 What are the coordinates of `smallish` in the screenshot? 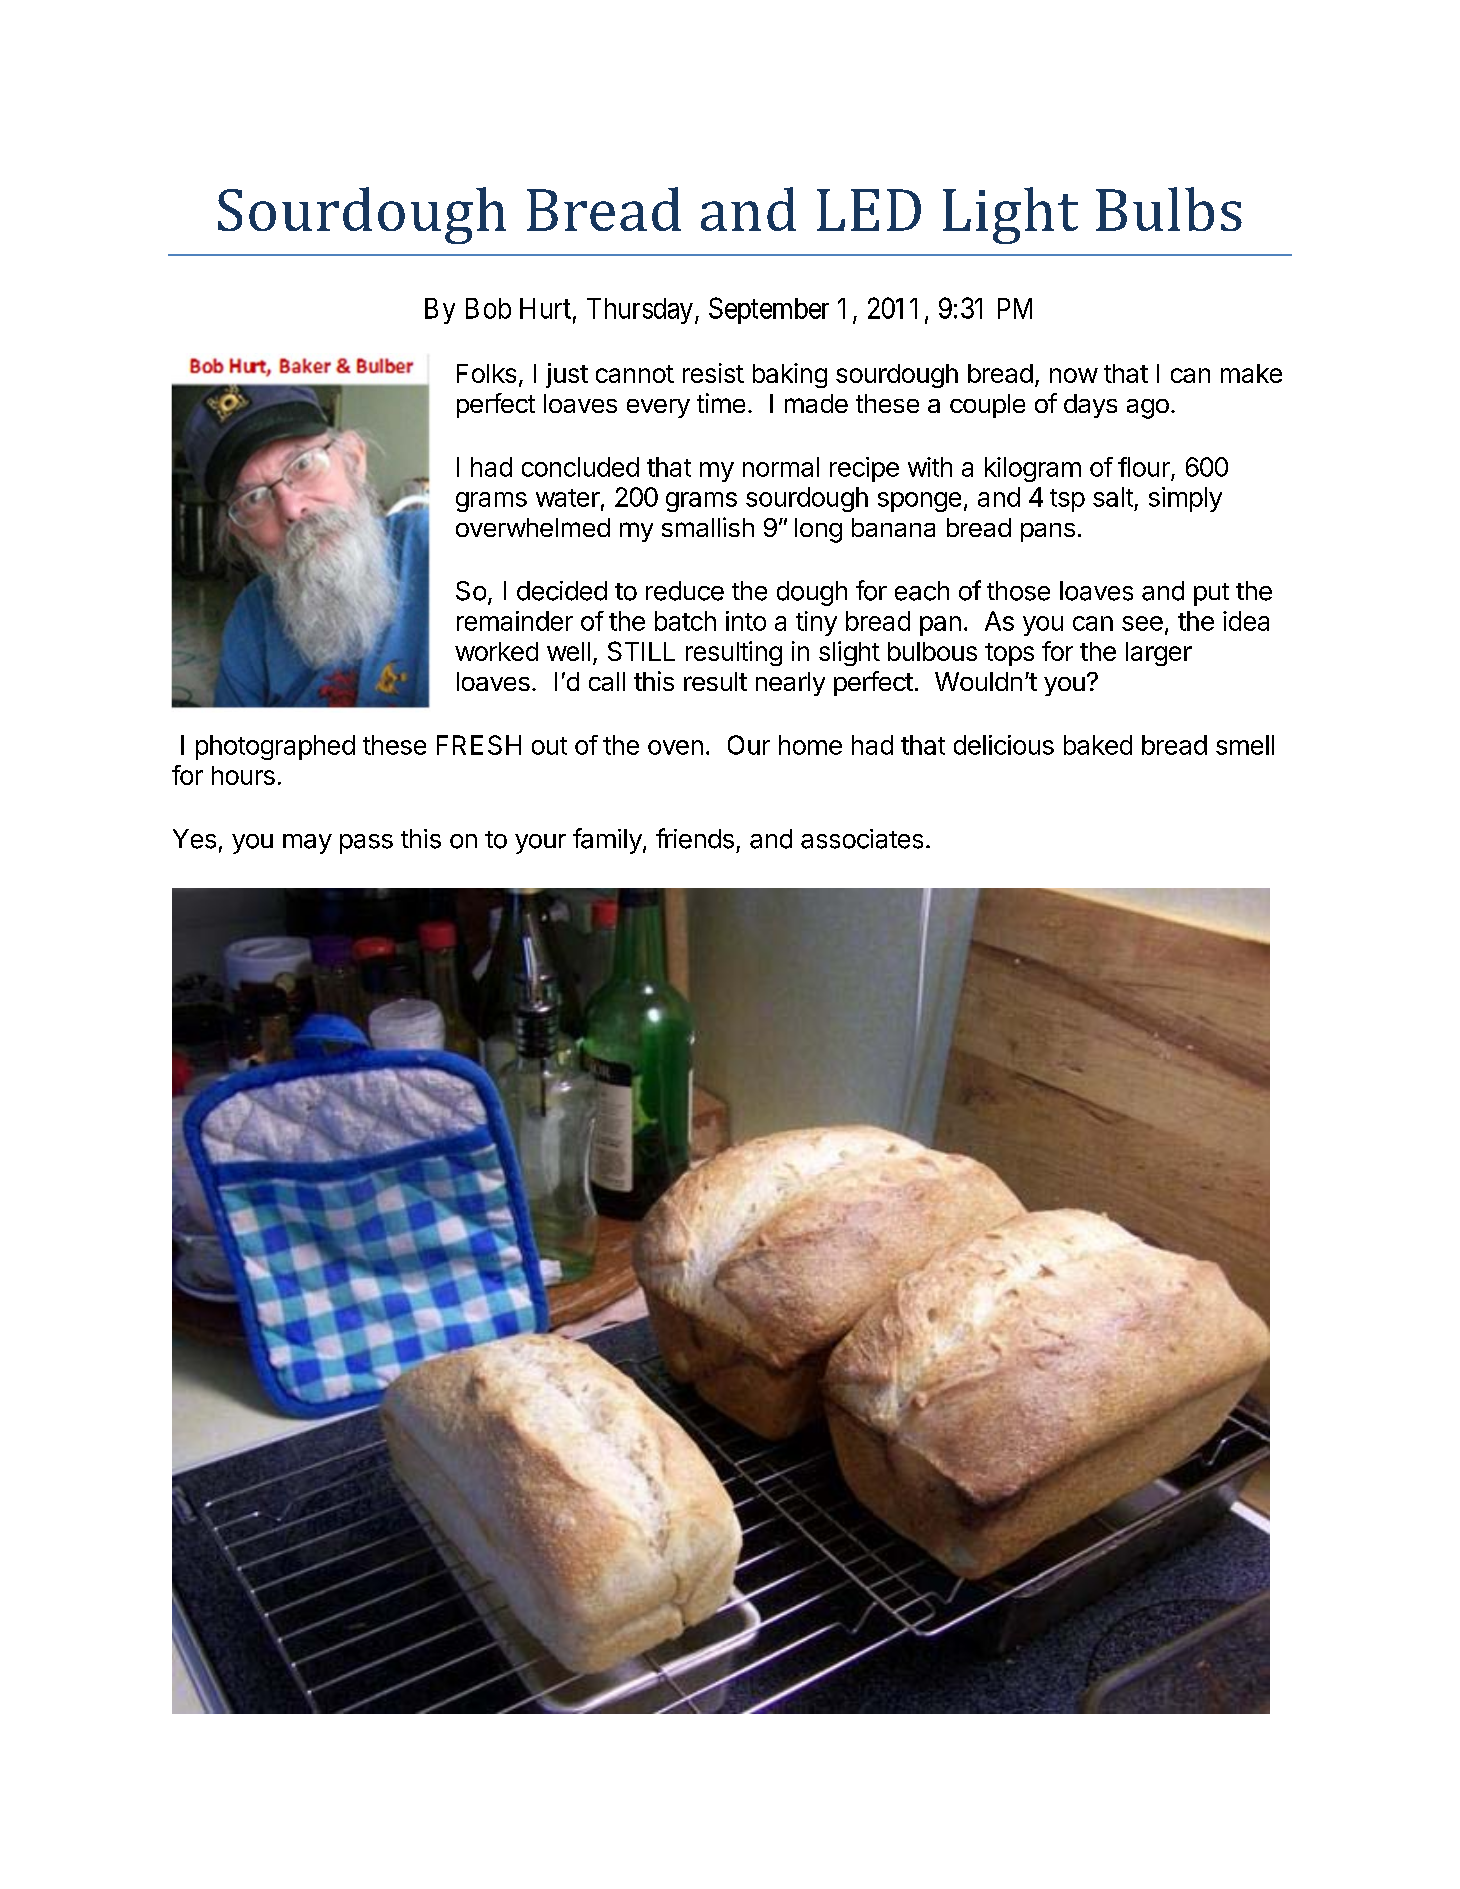 It's located at (708, 527).
